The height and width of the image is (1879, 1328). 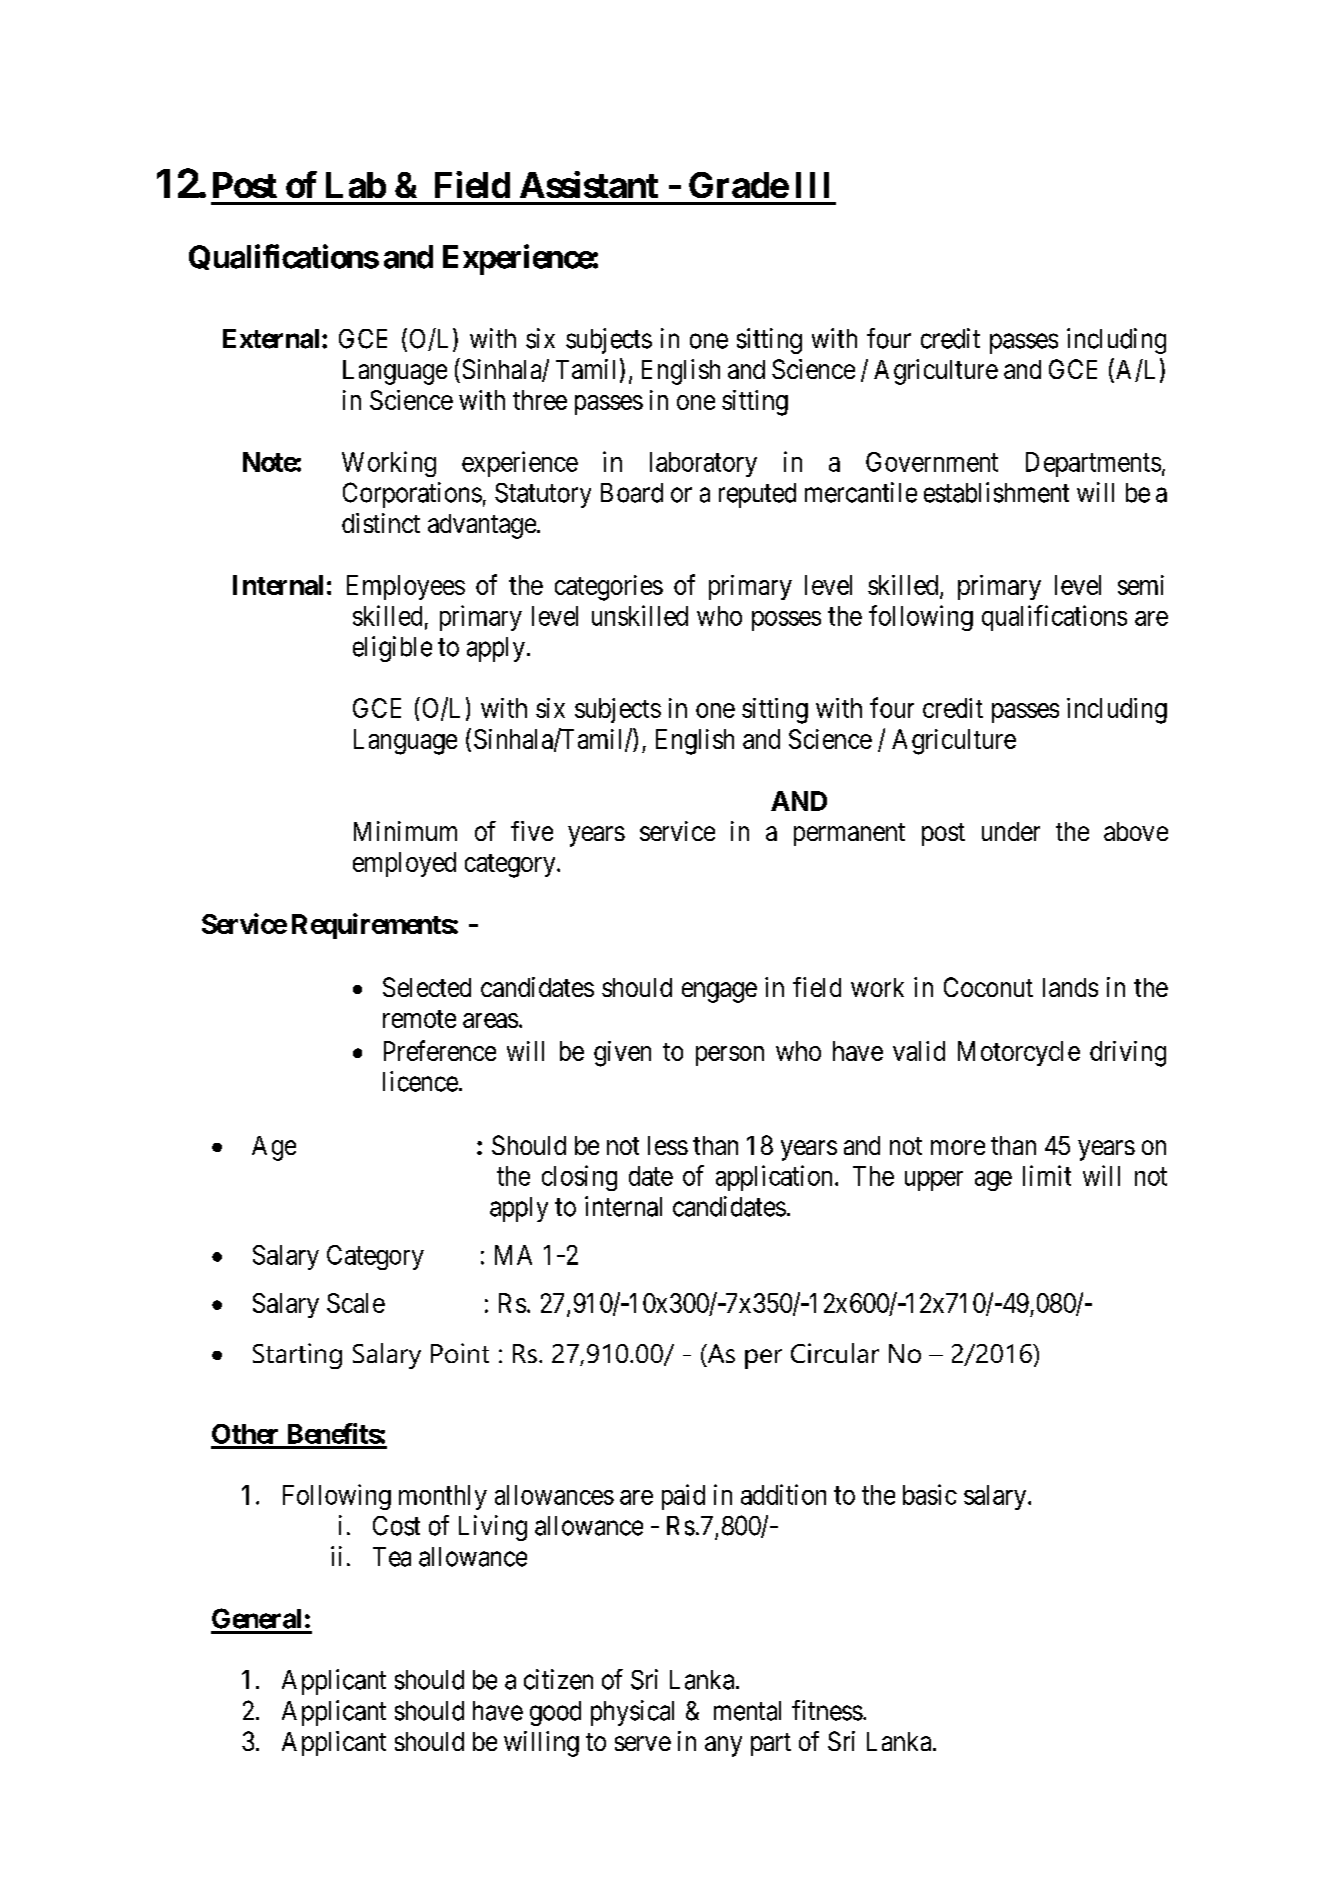 I want to click on lands, so click(x=1070, y=987).
